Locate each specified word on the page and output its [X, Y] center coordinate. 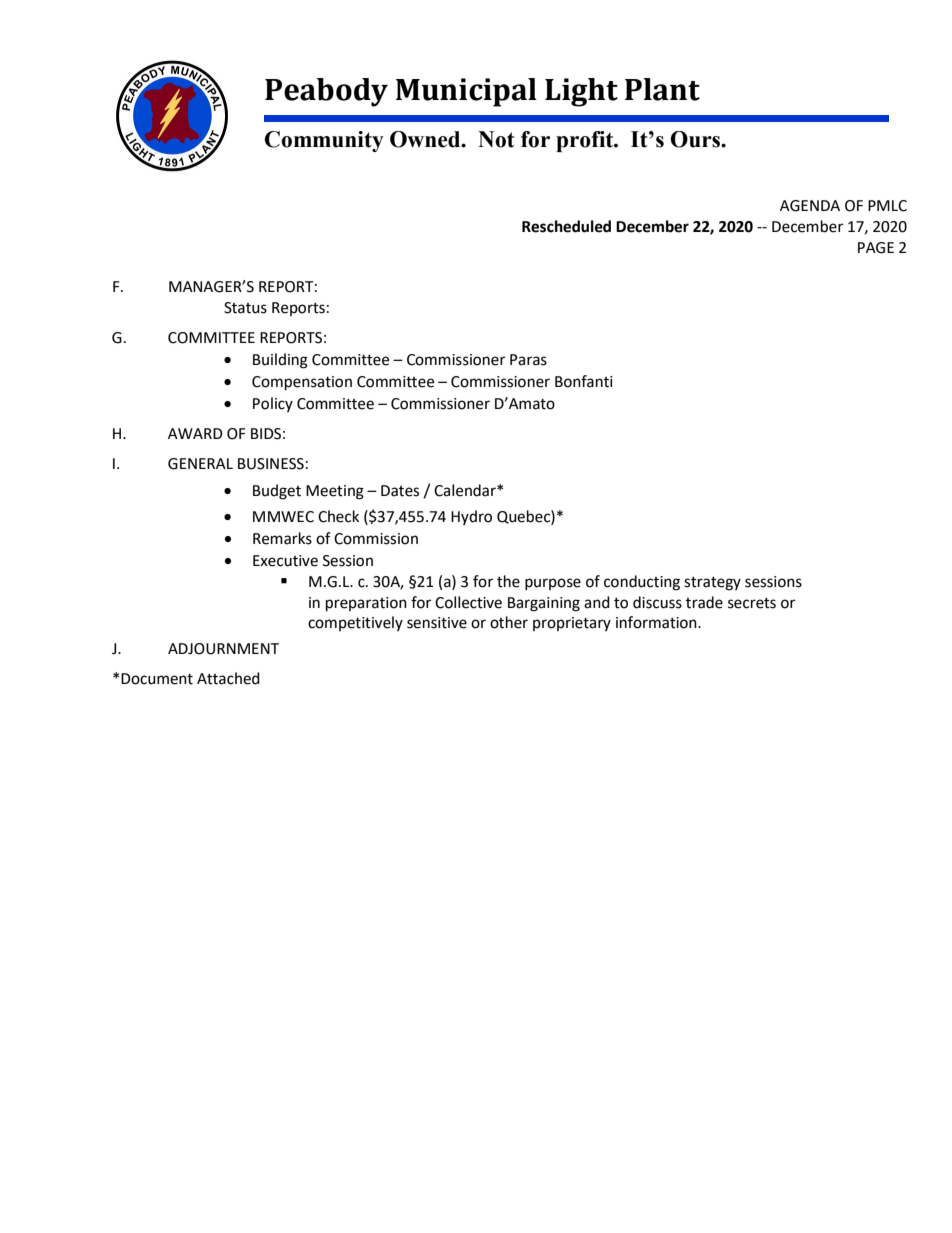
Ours [696, 139]
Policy [273, 404]
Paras [528, 360]
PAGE [876, 248]
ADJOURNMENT [223, 649]
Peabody [326, 92]
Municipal [466, 92]
